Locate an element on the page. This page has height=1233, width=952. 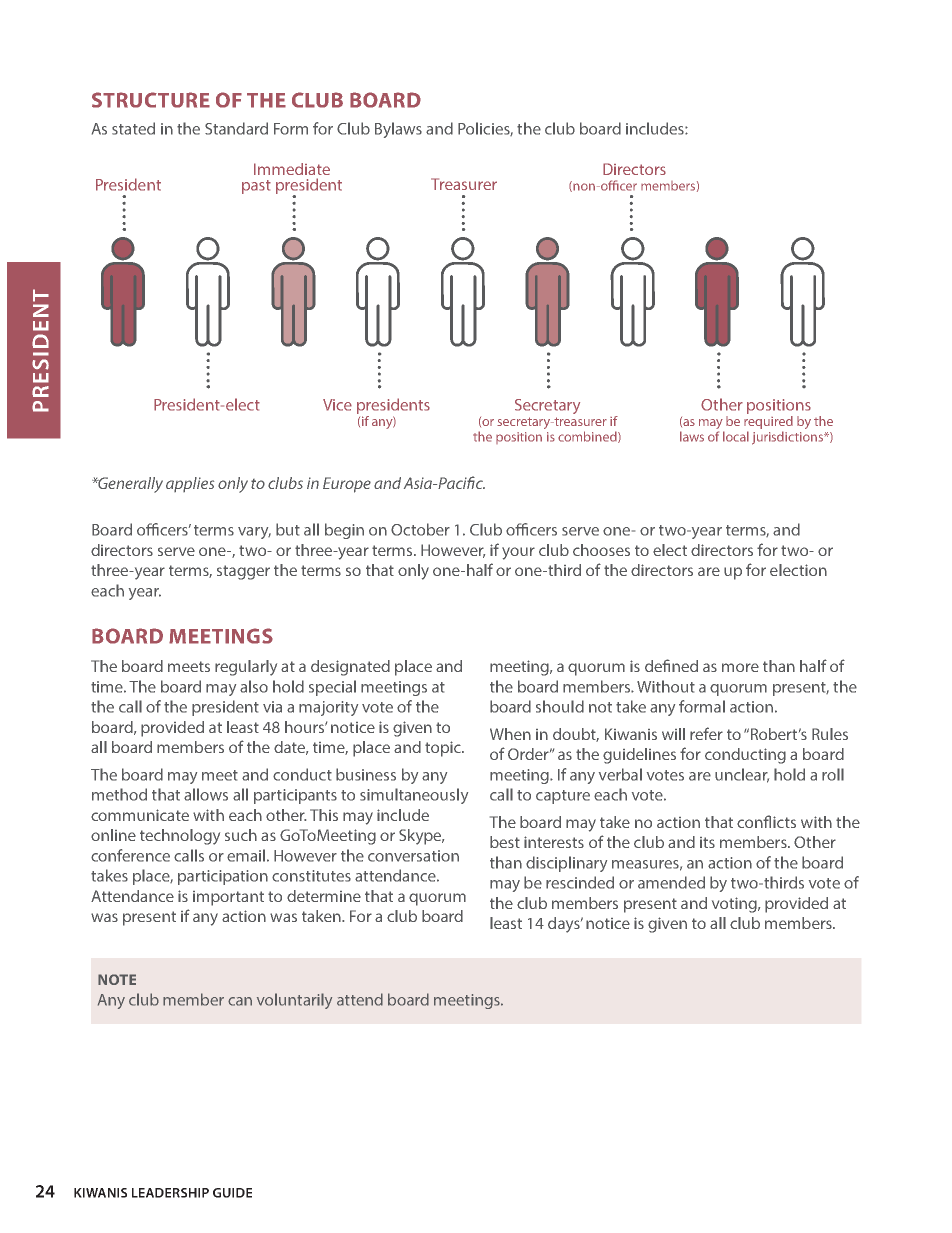
Standard is located at coordinates (236, 128).
